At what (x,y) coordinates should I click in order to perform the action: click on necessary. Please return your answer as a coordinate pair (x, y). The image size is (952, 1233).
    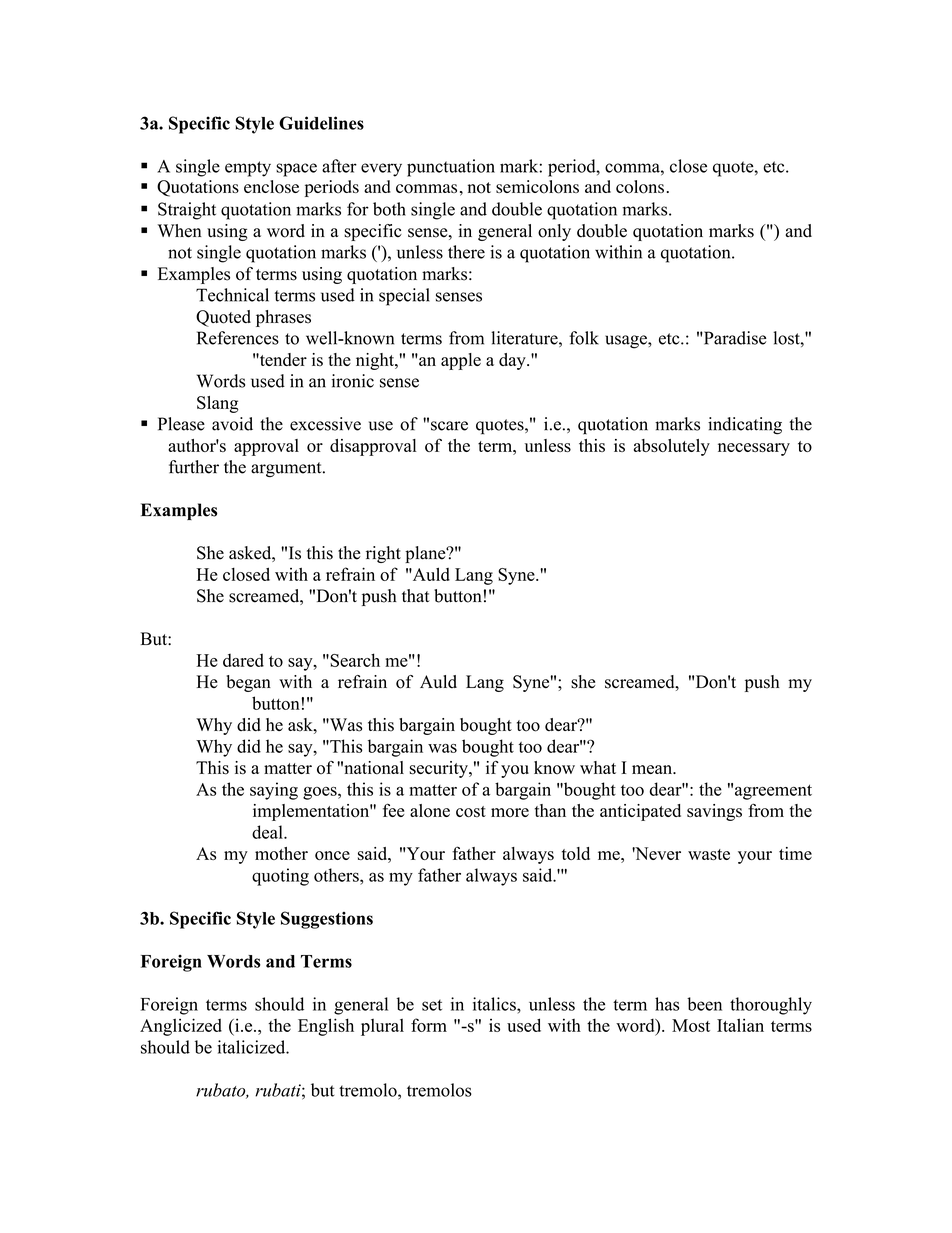
    Looking at the image, I should click on (754, 449).
